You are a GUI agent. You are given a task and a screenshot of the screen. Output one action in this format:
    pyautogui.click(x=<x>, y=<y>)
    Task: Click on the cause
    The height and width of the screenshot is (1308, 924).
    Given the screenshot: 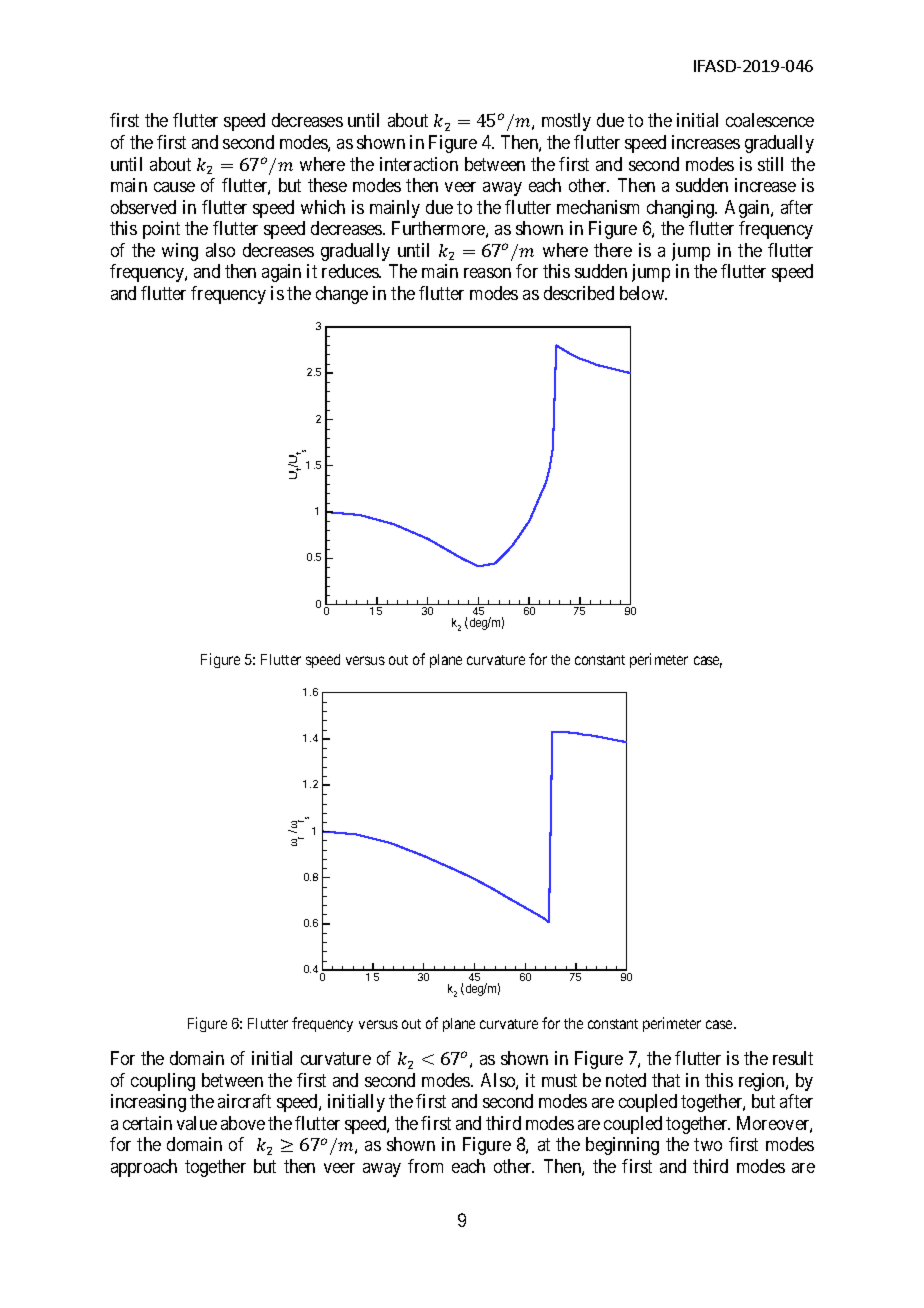 What is the action you would take?
    pyautogui.click(x=174, y=187)
